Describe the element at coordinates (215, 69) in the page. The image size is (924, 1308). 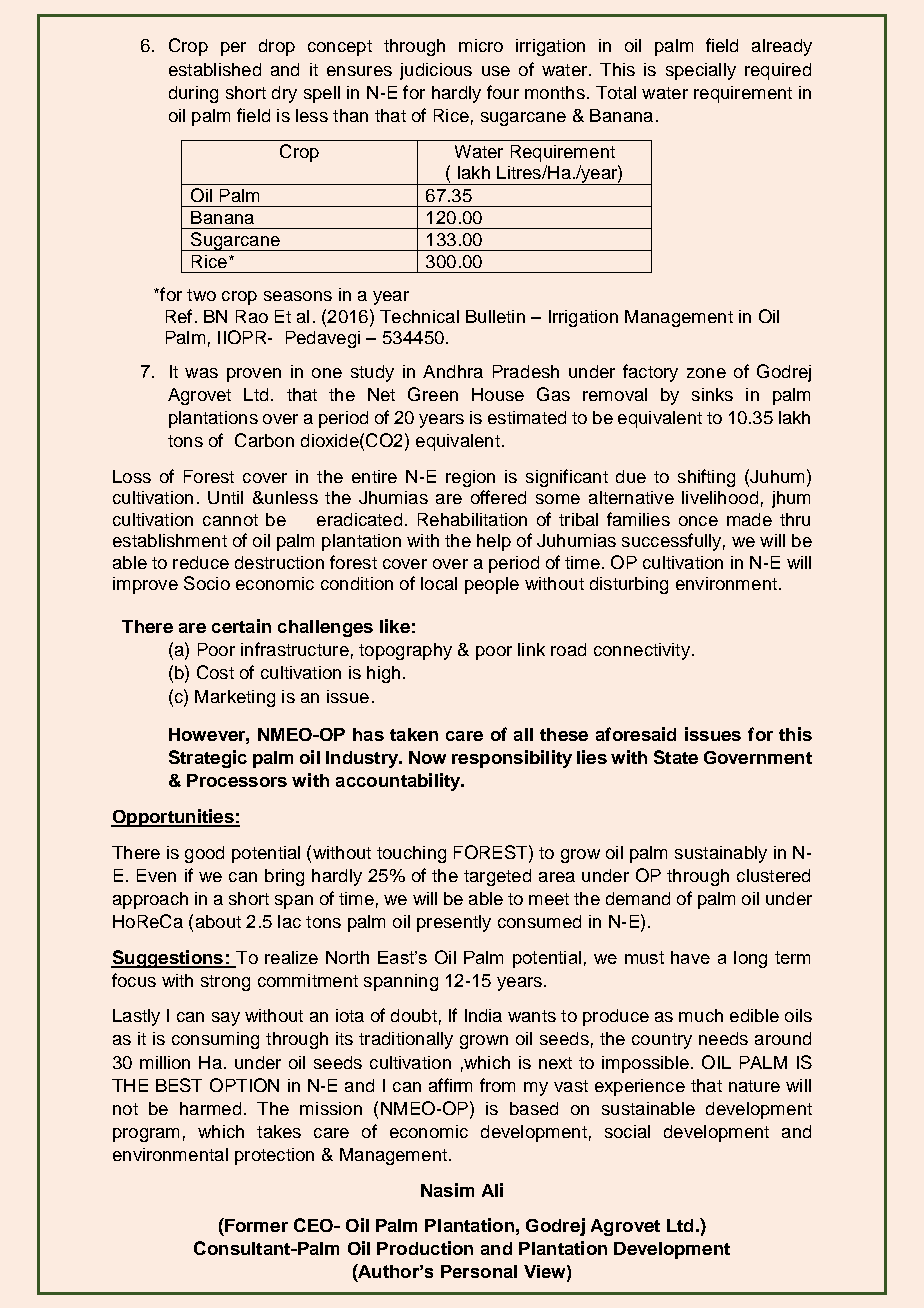
I see `established` at that location.
